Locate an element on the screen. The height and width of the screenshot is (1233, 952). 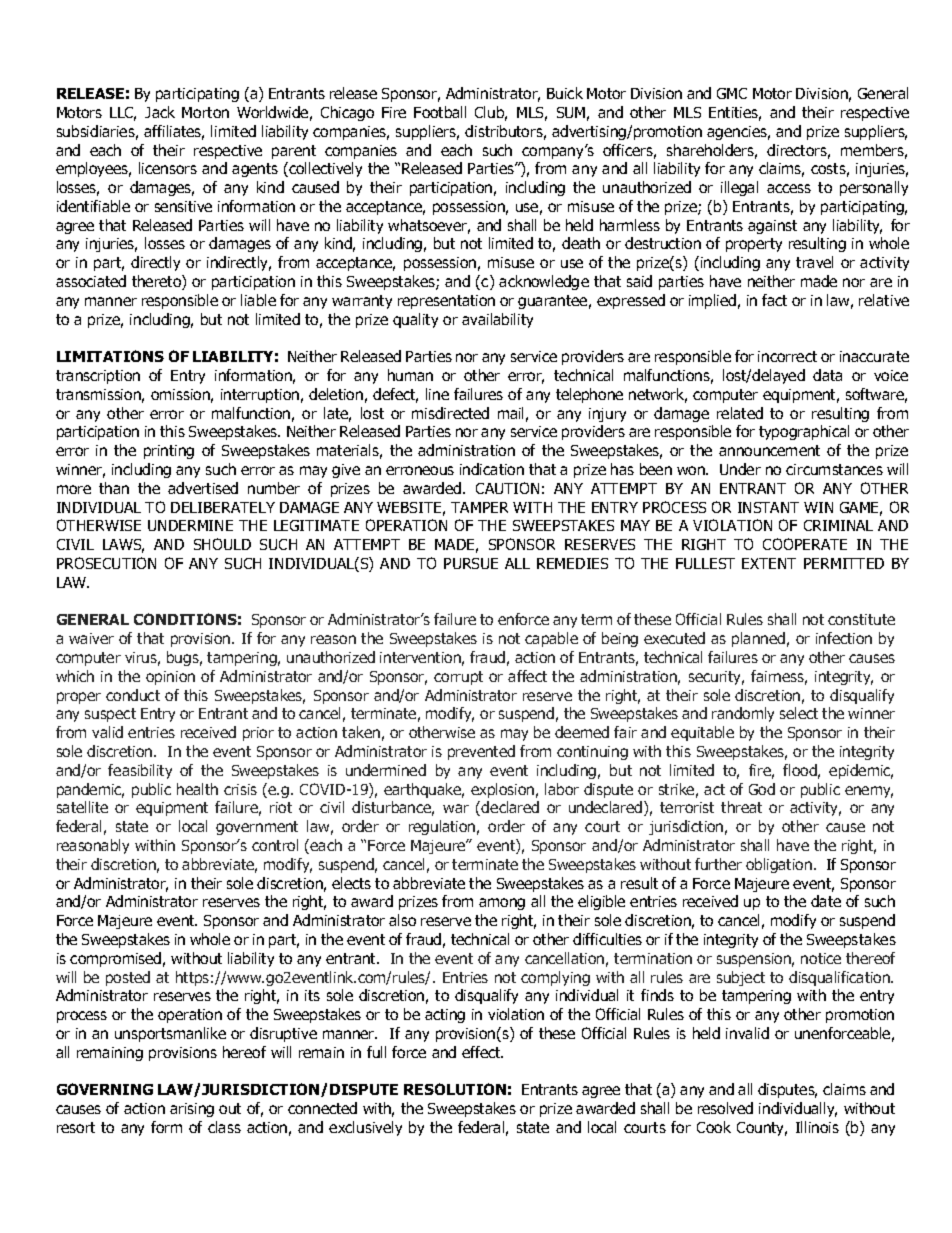
arising is located at coordinates (192, 1110).
